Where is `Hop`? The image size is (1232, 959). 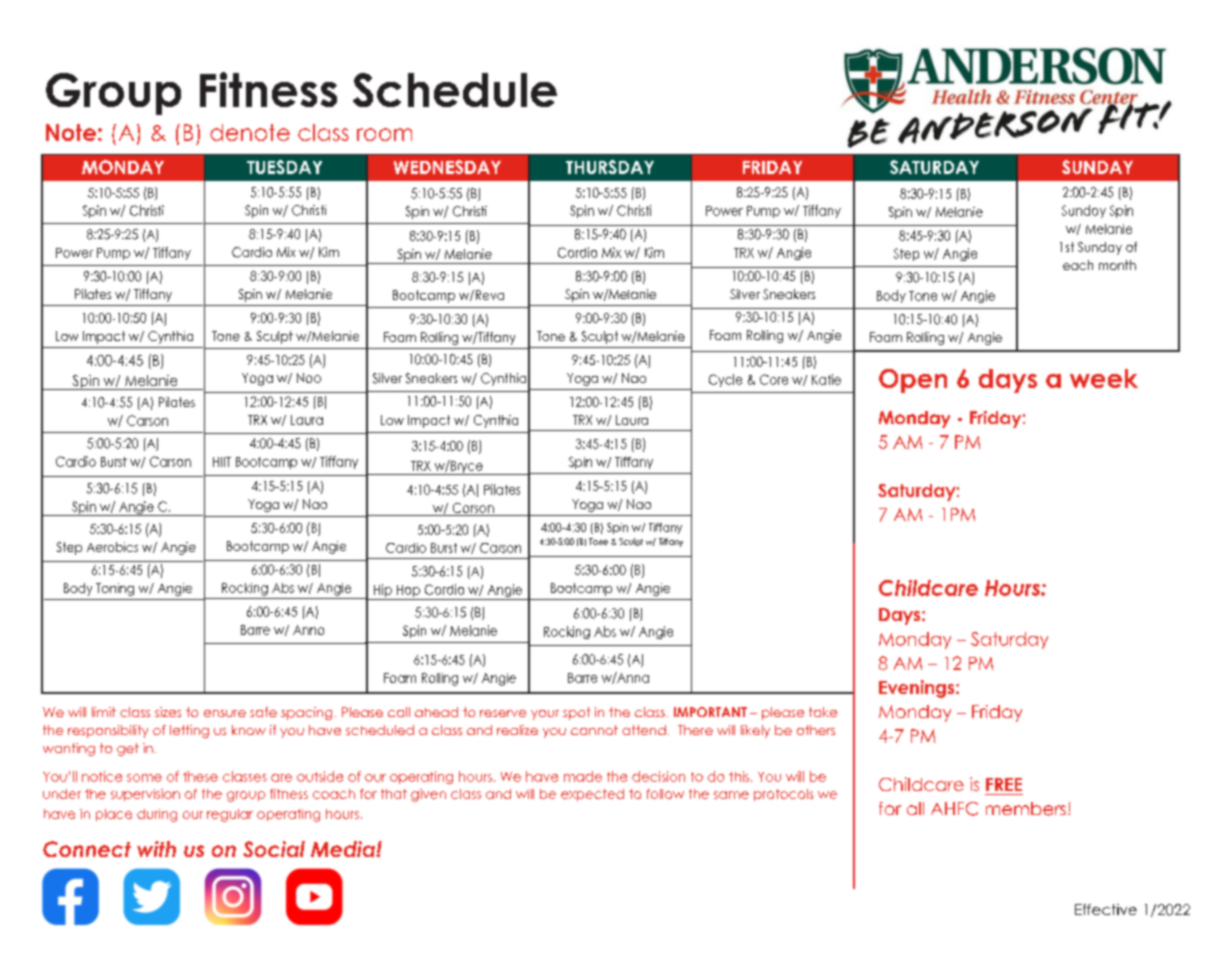
Hop is located at coordinates (408, 592).
